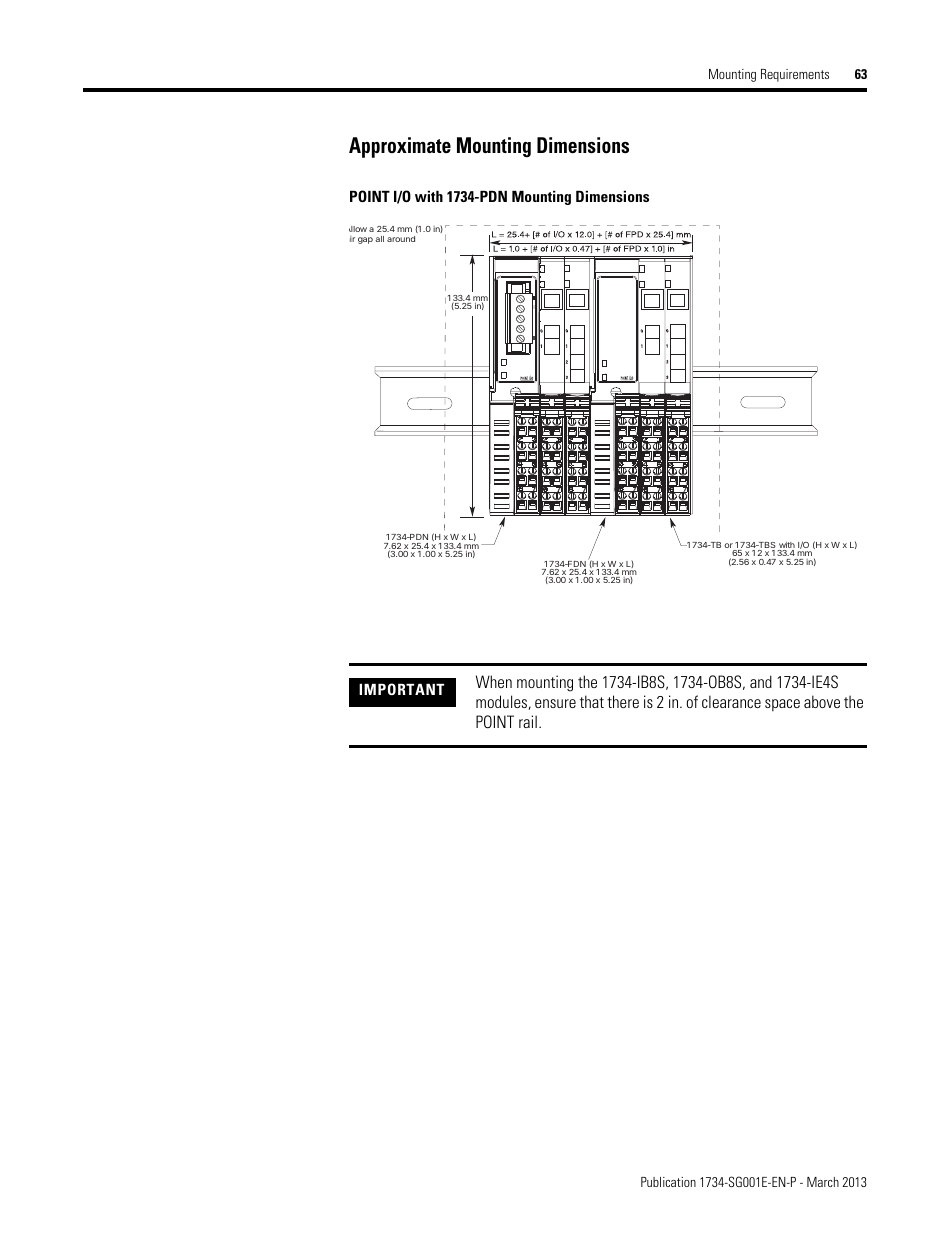  Describe the element at coordinates (400, 147) in the screenshot. I see `Approximate` at that location.
